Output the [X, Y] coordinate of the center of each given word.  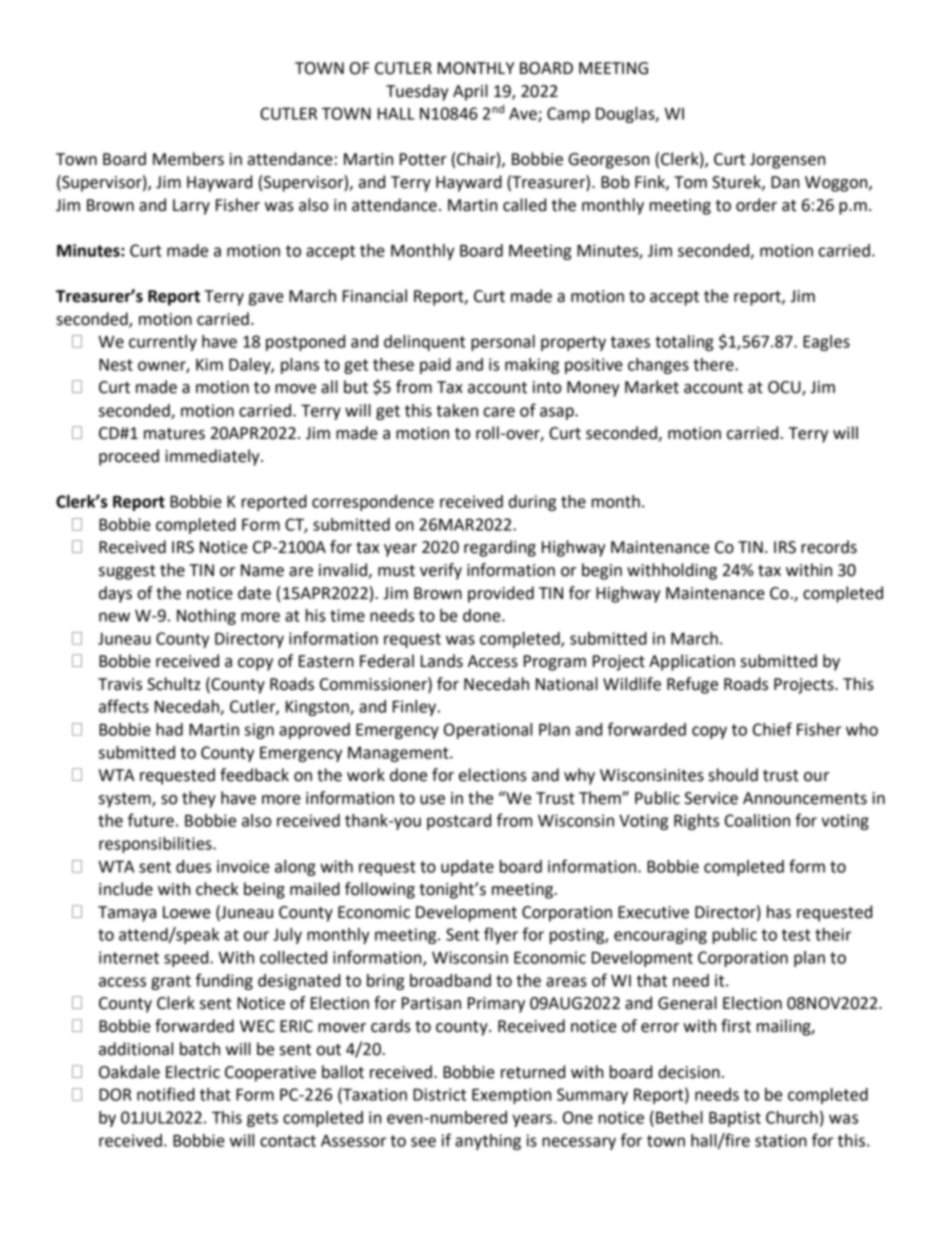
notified [166, 1094]
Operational [488, 731]
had [169, 729]
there [714, 364]
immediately [213, 457]
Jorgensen [787, 161]
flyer [501, 935]
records [829, 547]
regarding [500, 548]
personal [503, 343]
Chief [772, 729]
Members [188, 159]
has [779, 912]
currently [163, 343]
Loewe [187, 912]
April [470, 92]
